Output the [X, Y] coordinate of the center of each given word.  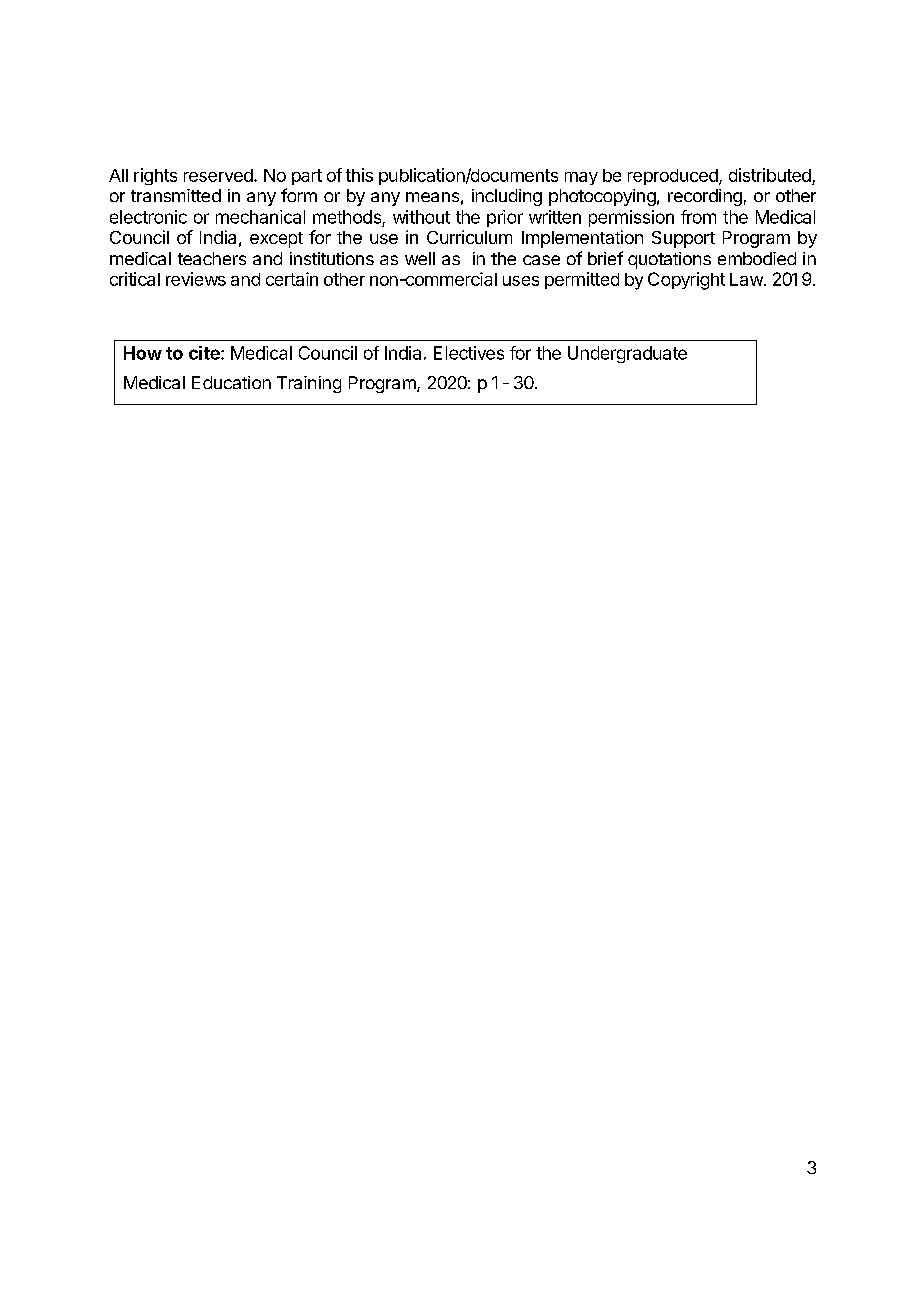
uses [521, 281]
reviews [196, 279]
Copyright [686, 281]
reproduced [674, 177]
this [359, 175]
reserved [219, 175]
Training [309, 384]
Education [231, 382]
